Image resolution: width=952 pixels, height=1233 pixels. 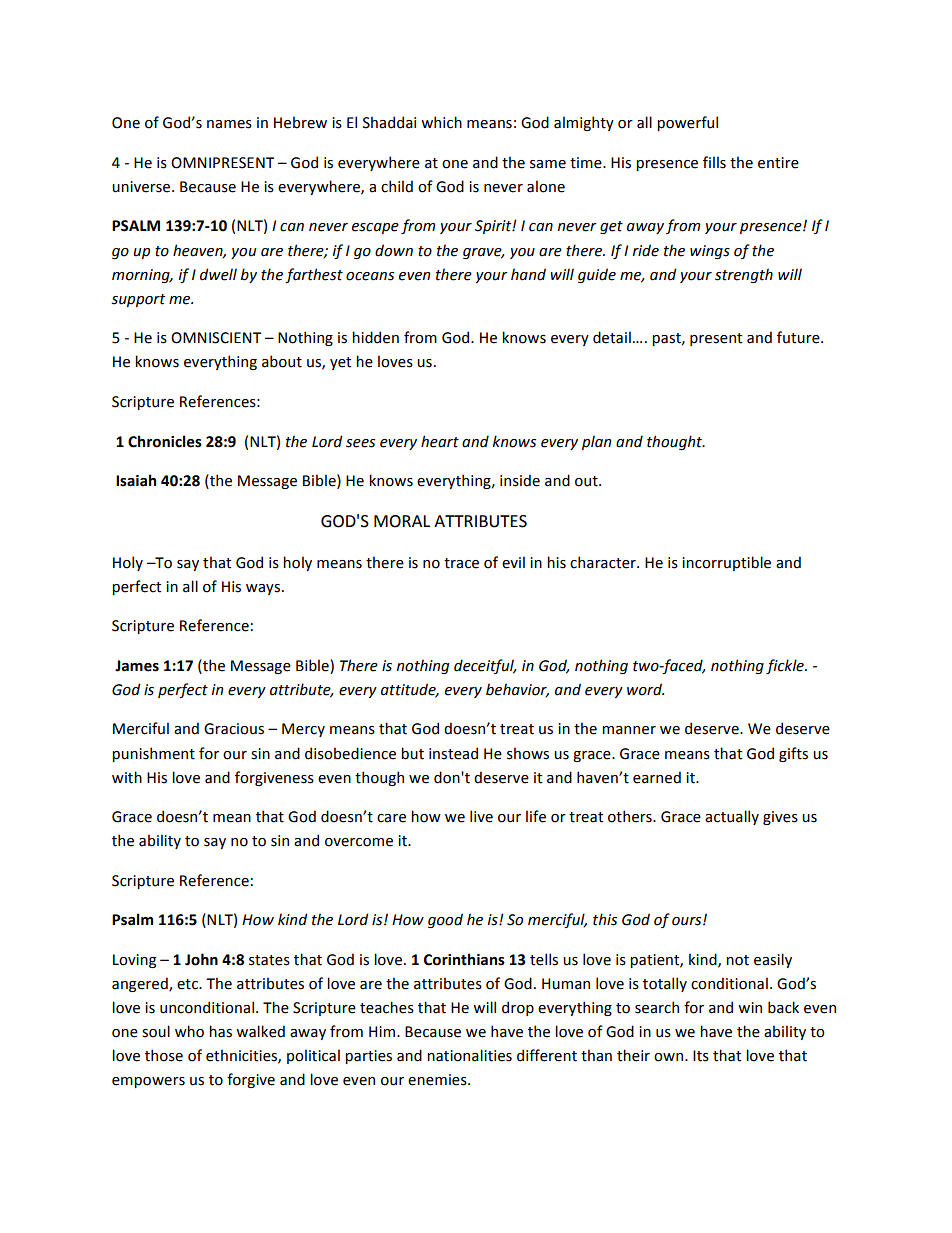 I want to click on Its, so click(x=701, y=1056).
